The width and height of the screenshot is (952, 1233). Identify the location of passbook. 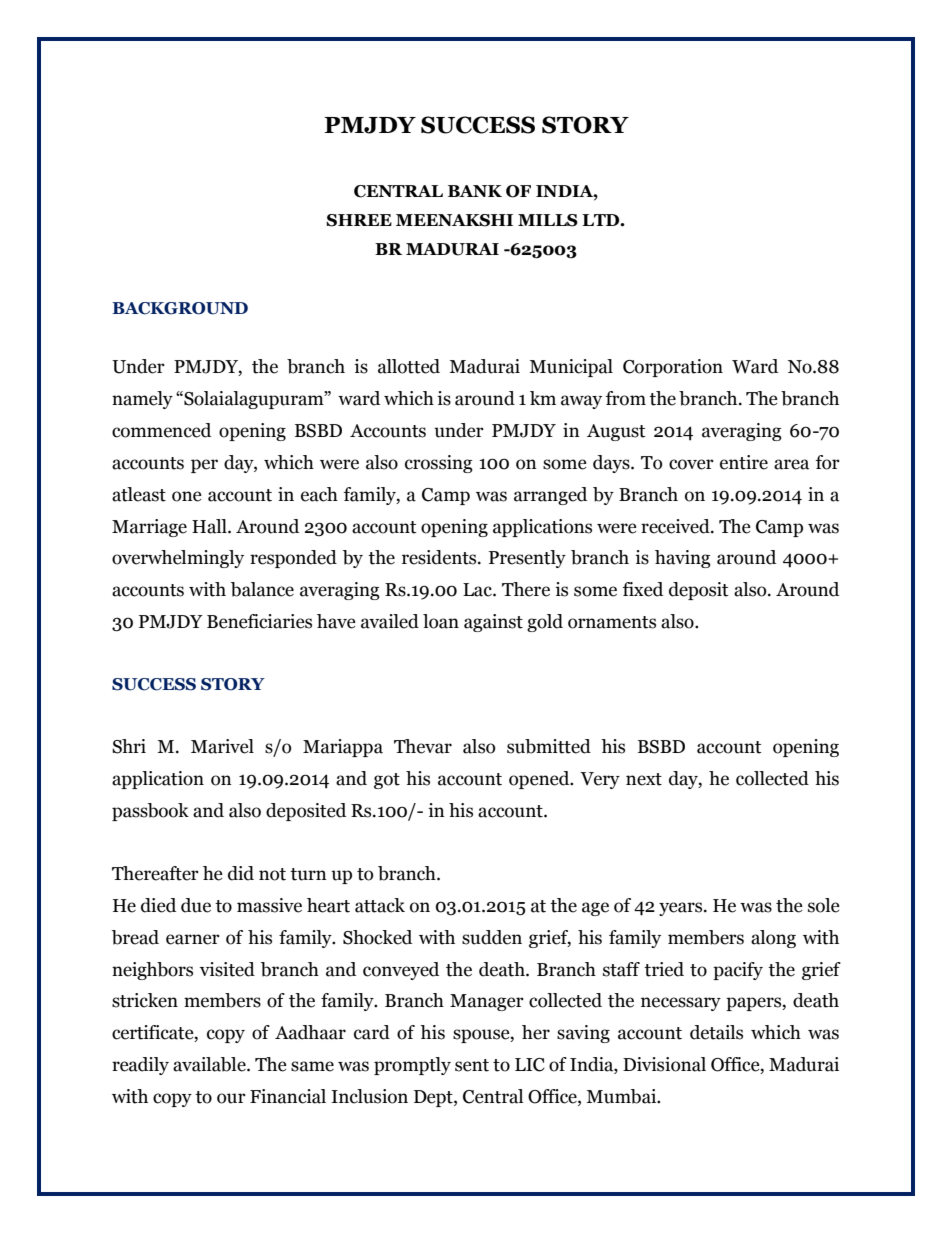
(150, 812).
